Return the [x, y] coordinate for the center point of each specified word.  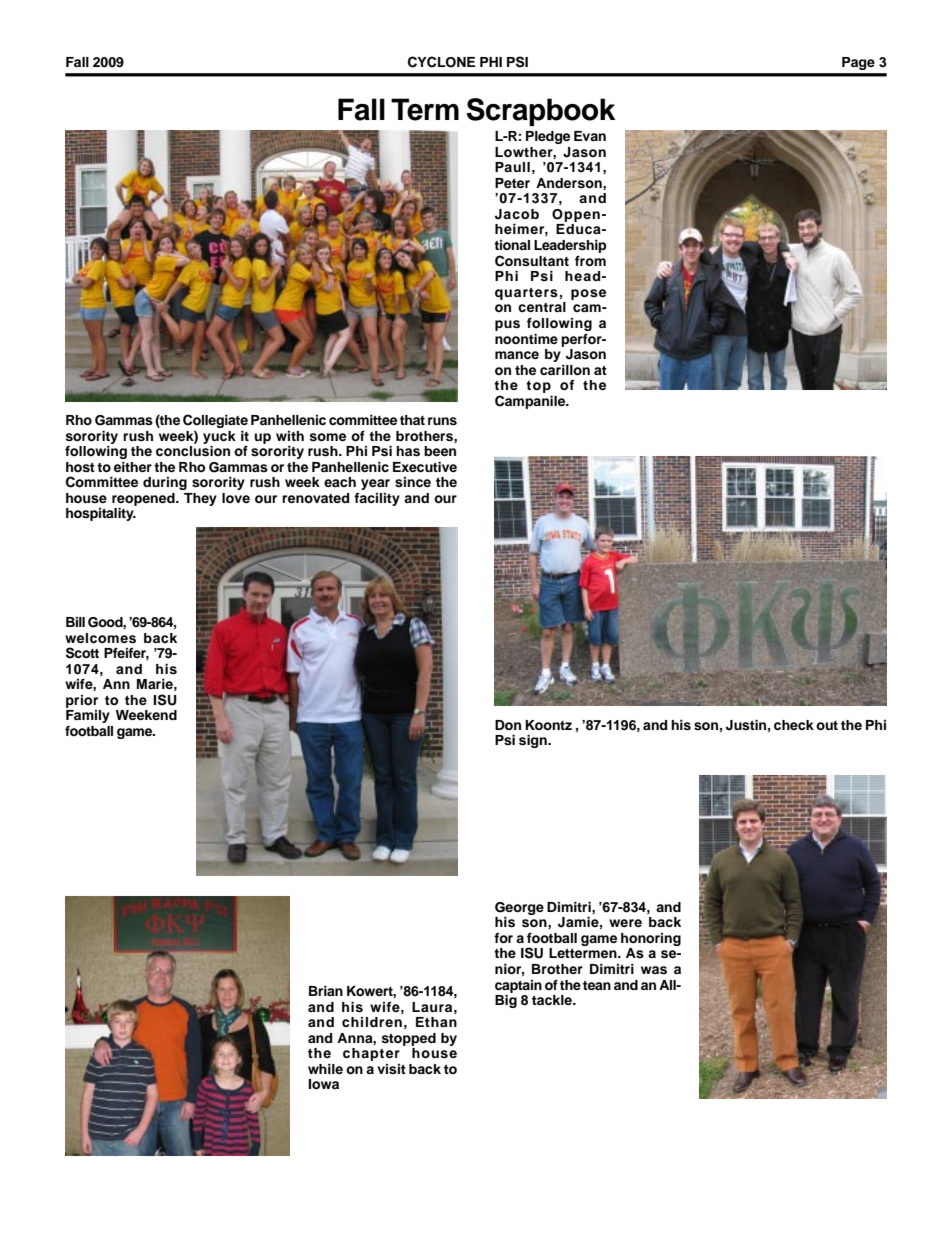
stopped [408, 1039]
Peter [512, 183]
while [325, 1069]
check [794, 725]
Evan [590, 136]
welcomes [100, 638]
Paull [512, 167]
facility [377, 499]
